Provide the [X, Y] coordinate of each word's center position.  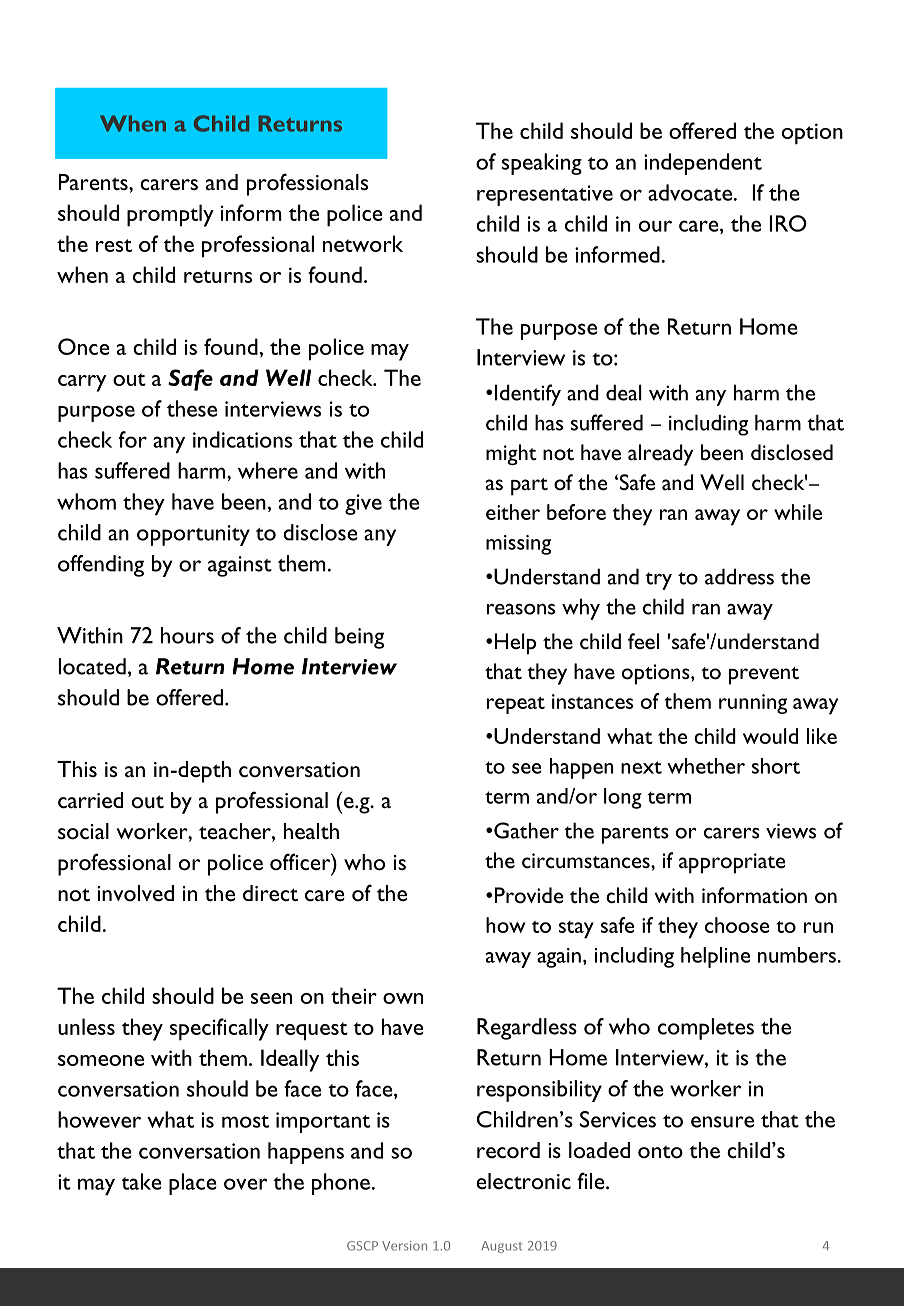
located [92, 666]
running [753, 704]
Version [404, 1246]
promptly [170, 215]
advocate [690, 192]
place [193, 1184]
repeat [516, 705]
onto [660, 1152]
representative [545, 195]
